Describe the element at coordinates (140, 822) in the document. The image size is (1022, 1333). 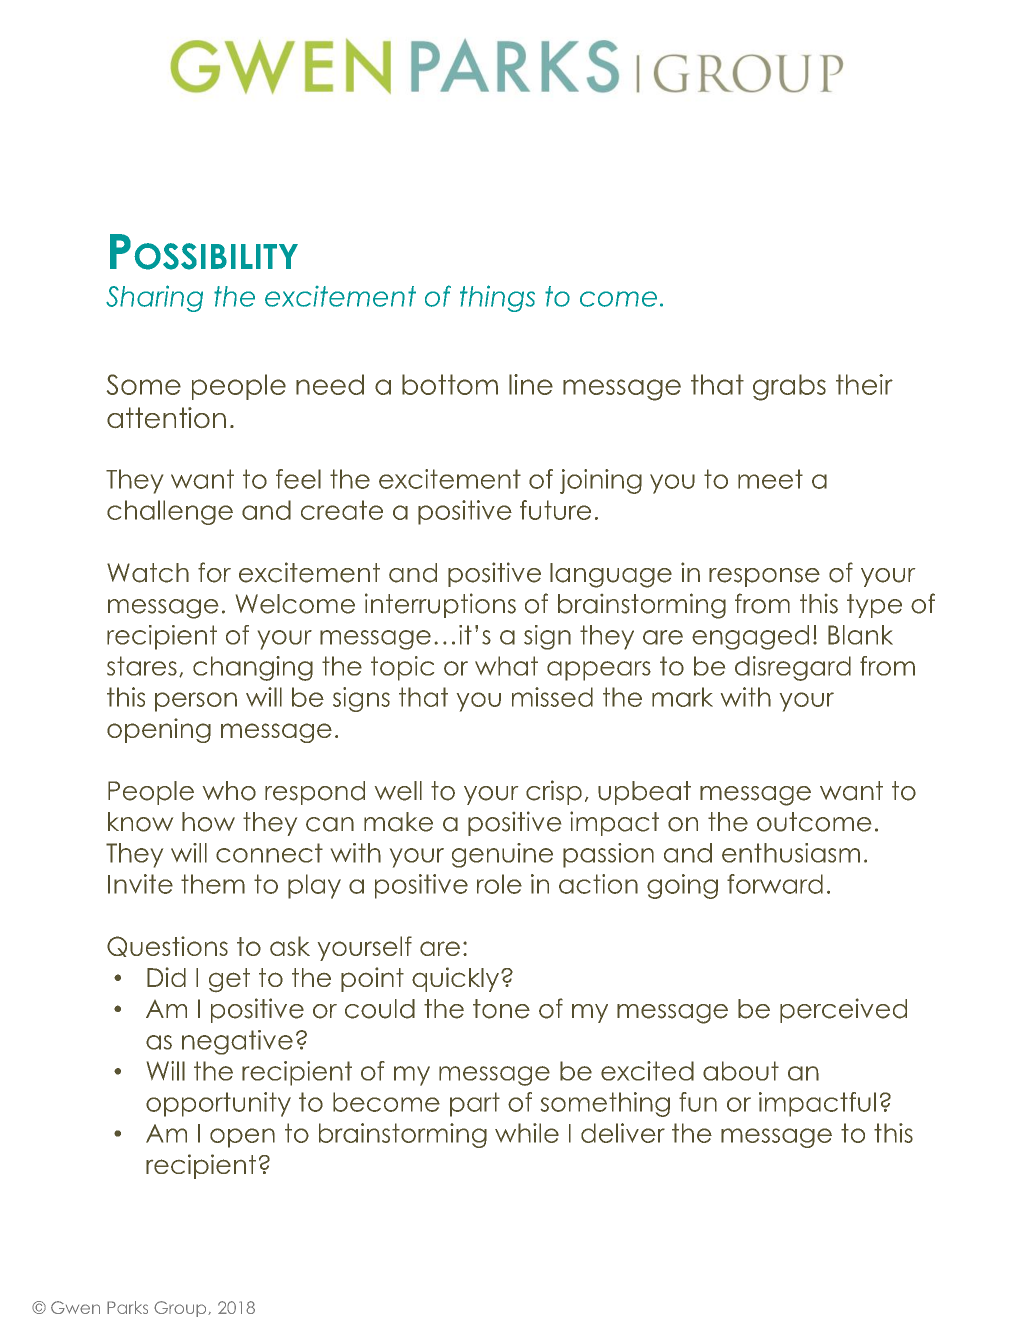
I see `know` at that location.
